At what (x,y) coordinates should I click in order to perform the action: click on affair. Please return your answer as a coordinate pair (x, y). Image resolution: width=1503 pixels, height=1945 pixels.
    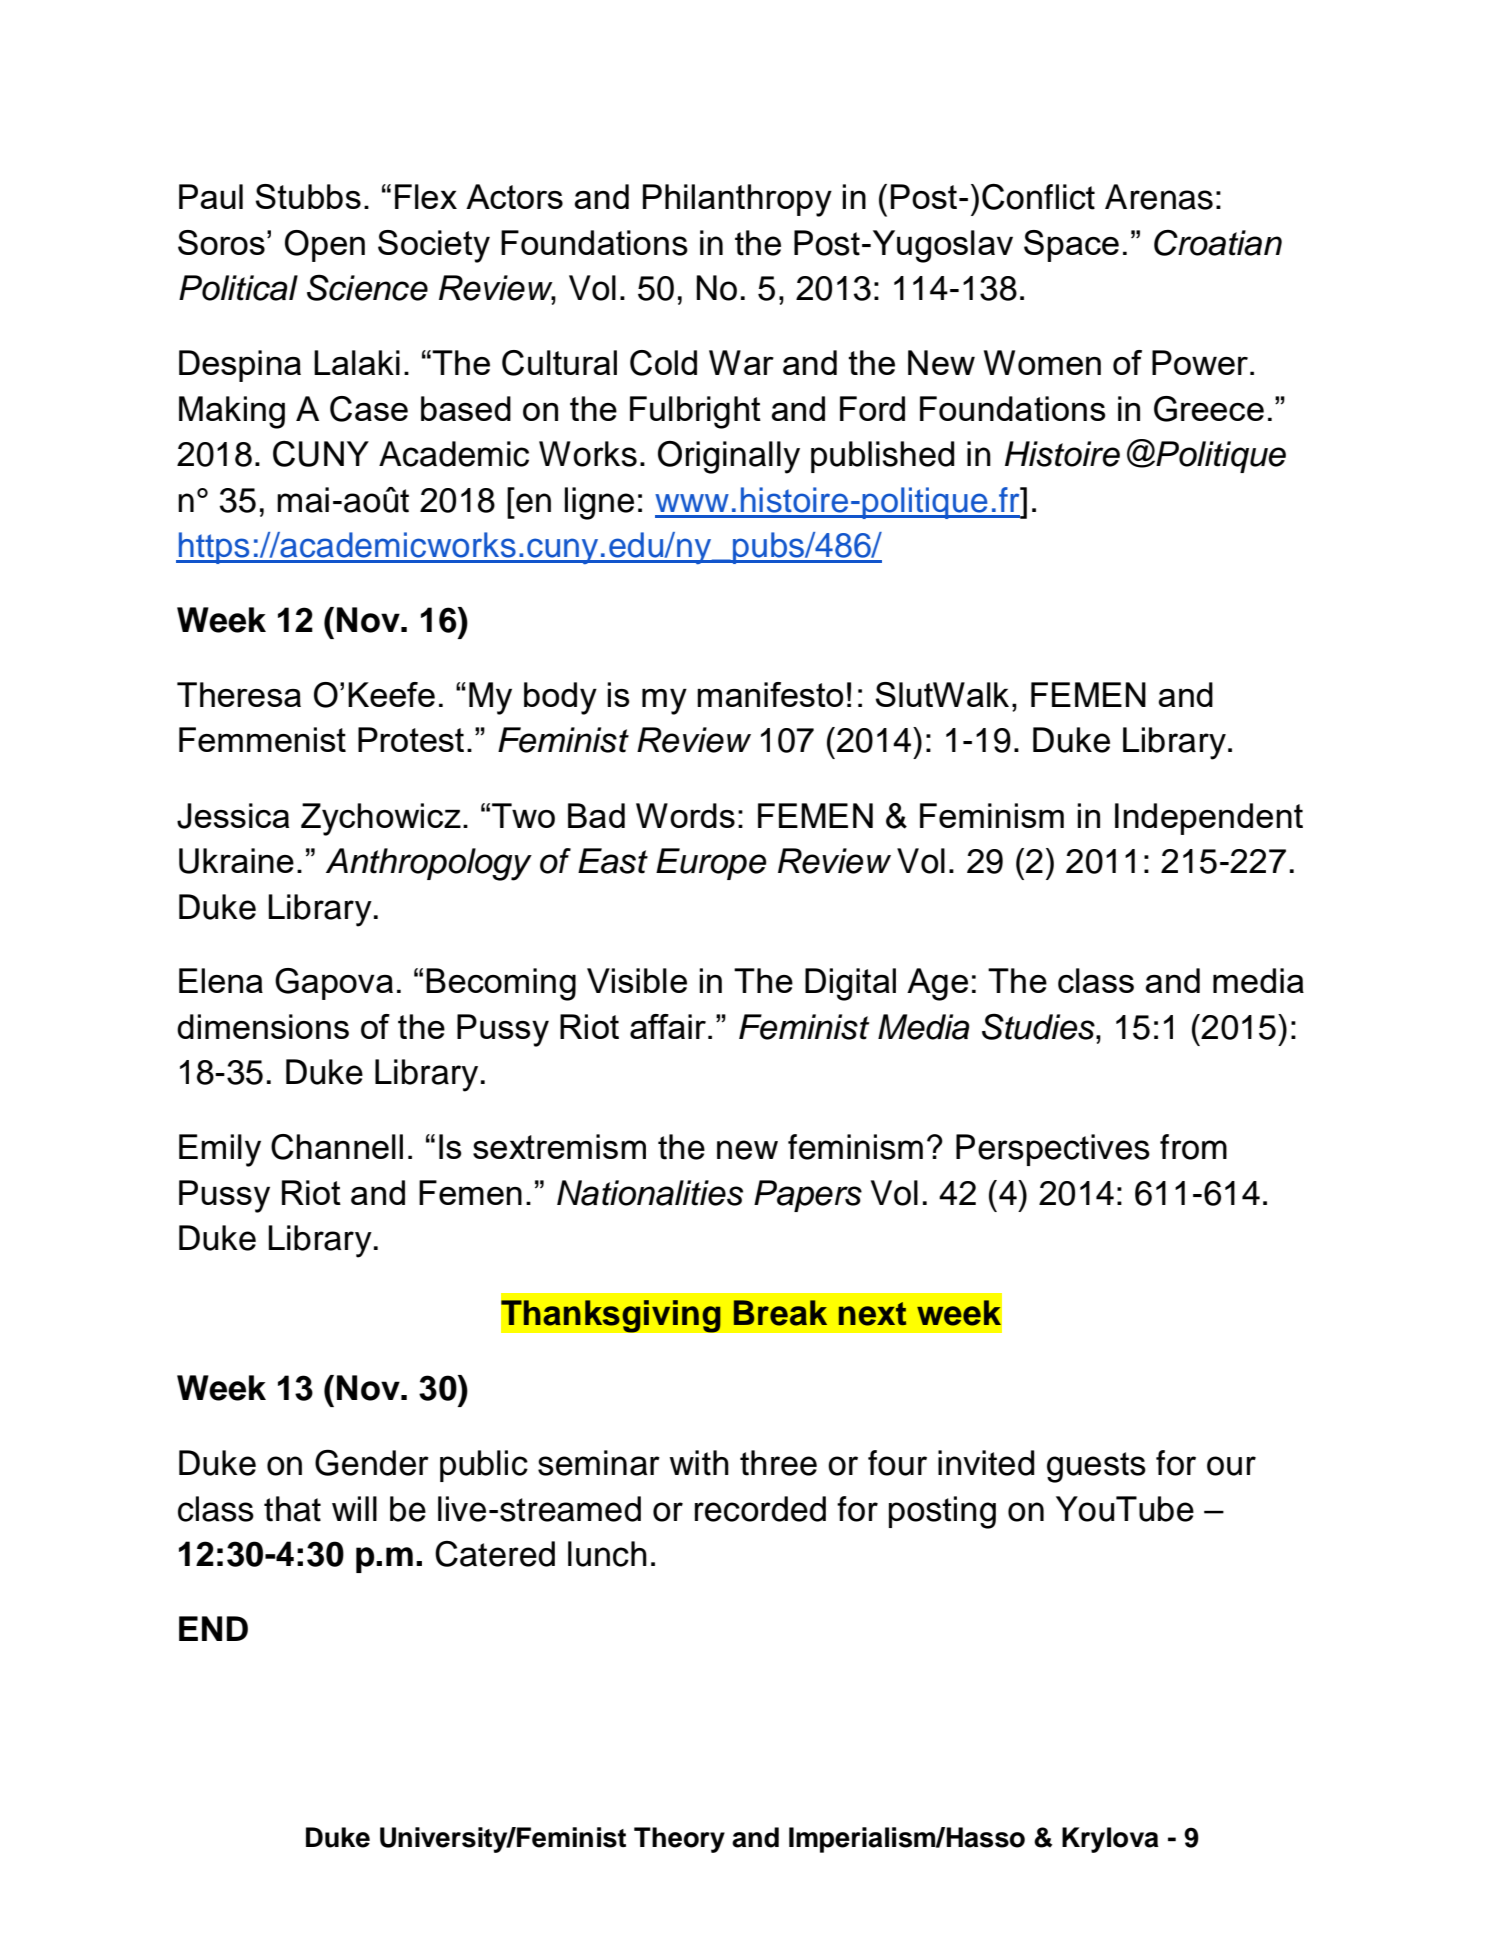
    Looking at the image, I should click on (668, 1026).
